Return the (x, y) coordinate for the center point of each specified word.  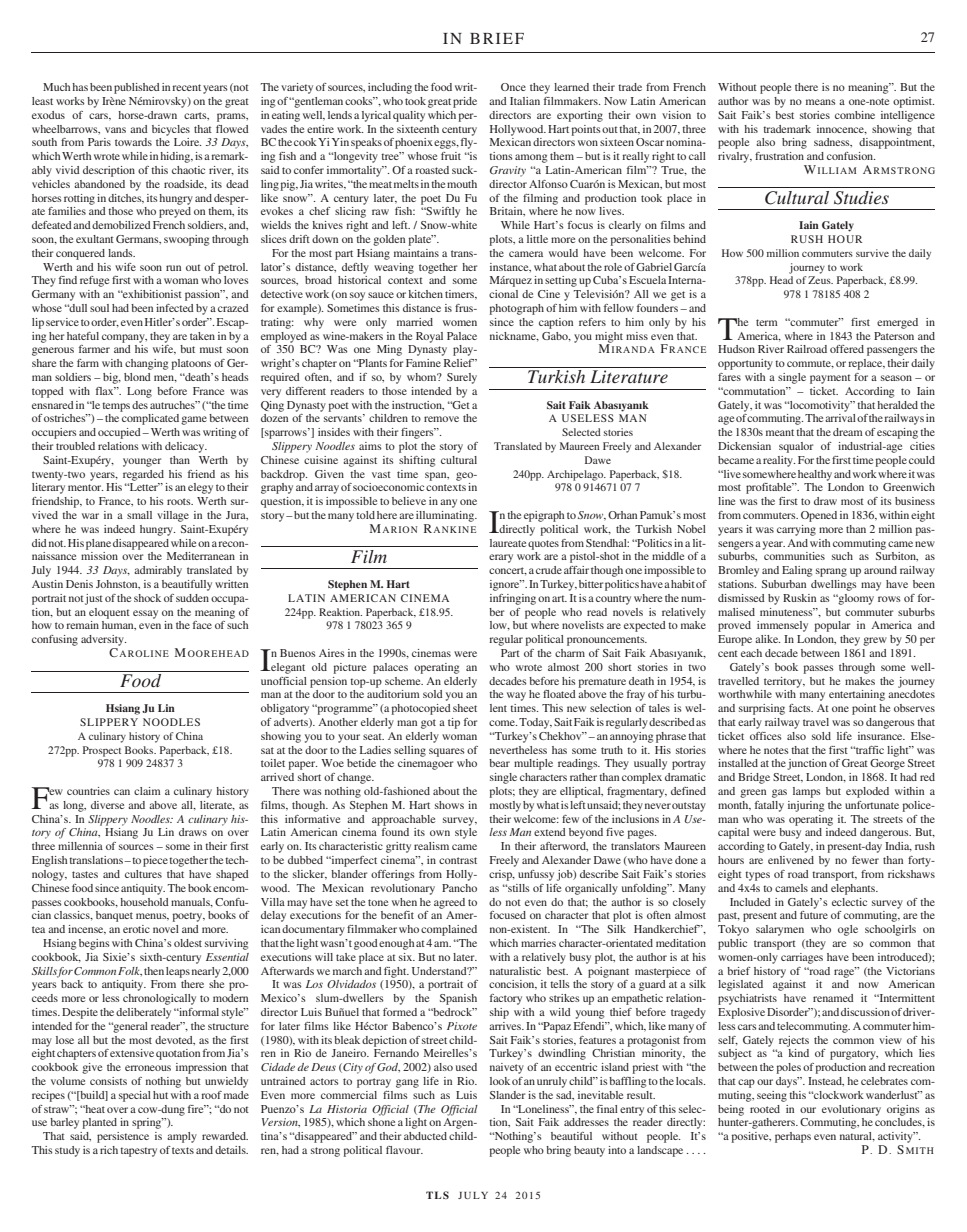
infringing (513, 599)
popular (832, 626)
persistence (123, 1137)
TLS (437, 1195)
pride (465, 102)
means (821, 102)
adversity (103, 640)
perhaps (793, 1137)
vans (115, 130)
